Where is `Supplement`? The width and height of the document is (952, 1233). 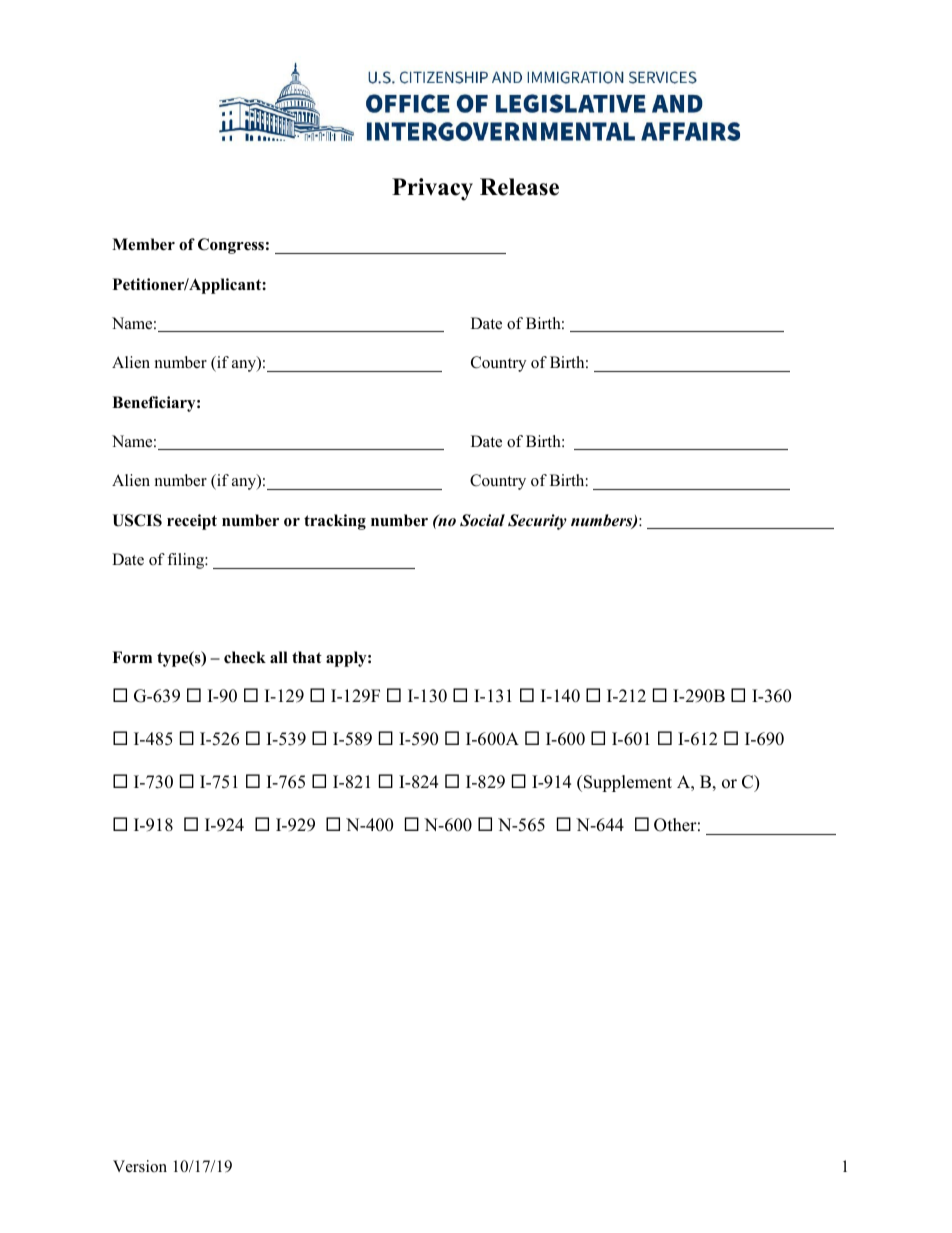 Supplement is located at coordinates (626, 783).
